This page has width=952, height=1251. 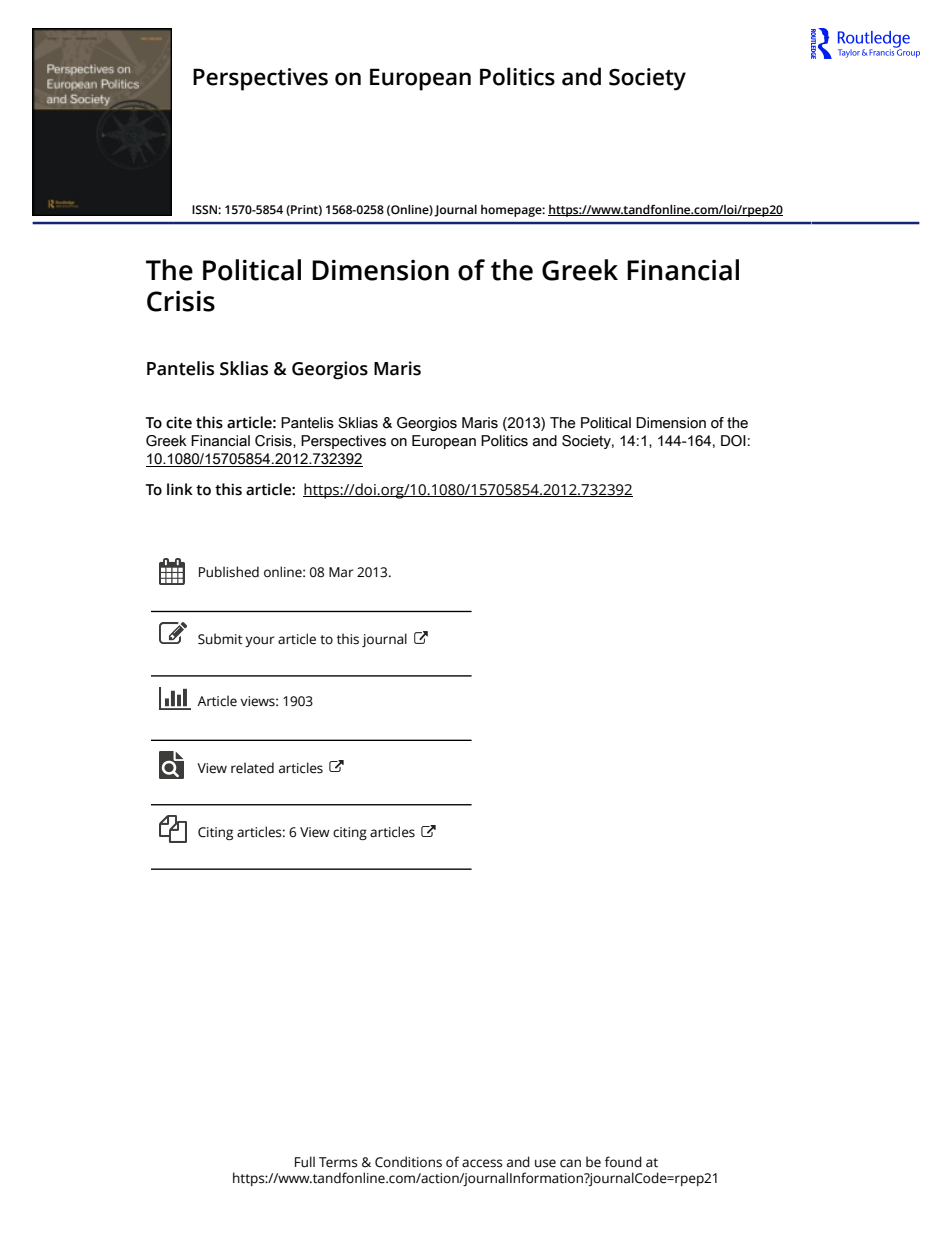 I want to click on can, so click(x=570, y=1163).
